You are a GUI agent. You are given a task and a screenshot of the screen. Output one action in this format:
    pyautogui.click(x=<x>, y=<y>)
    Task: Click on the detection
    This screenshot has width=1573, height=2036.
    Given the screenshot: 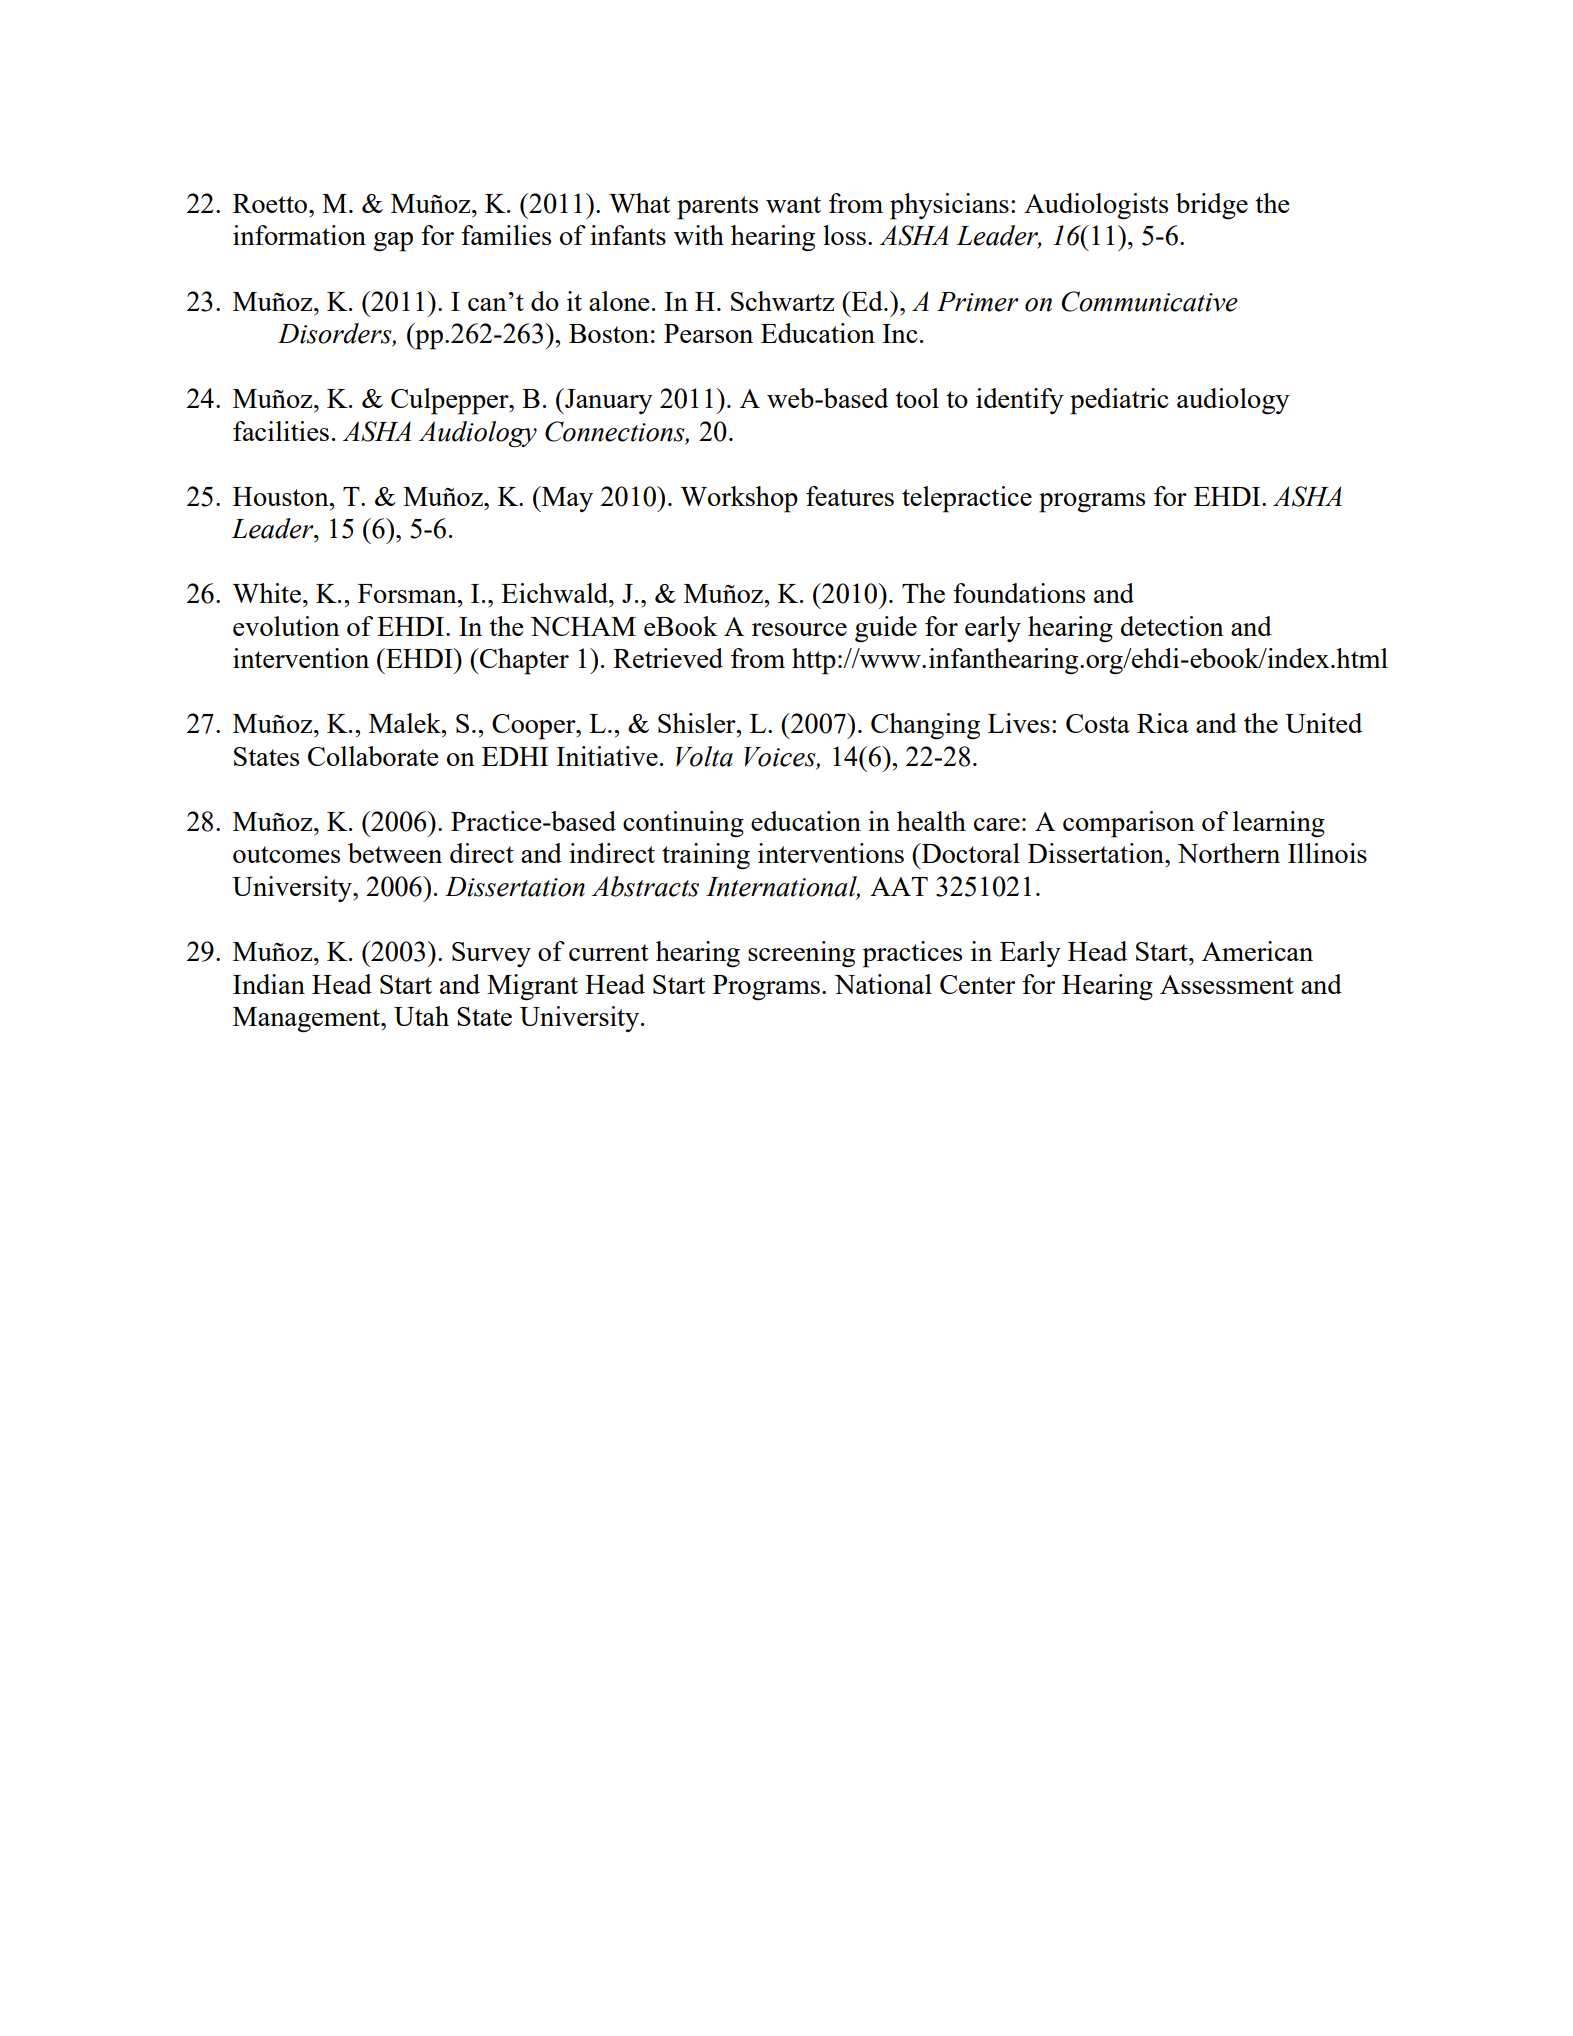 What is the action you would take?
    pyautogui.click(x=1172, y=626)
